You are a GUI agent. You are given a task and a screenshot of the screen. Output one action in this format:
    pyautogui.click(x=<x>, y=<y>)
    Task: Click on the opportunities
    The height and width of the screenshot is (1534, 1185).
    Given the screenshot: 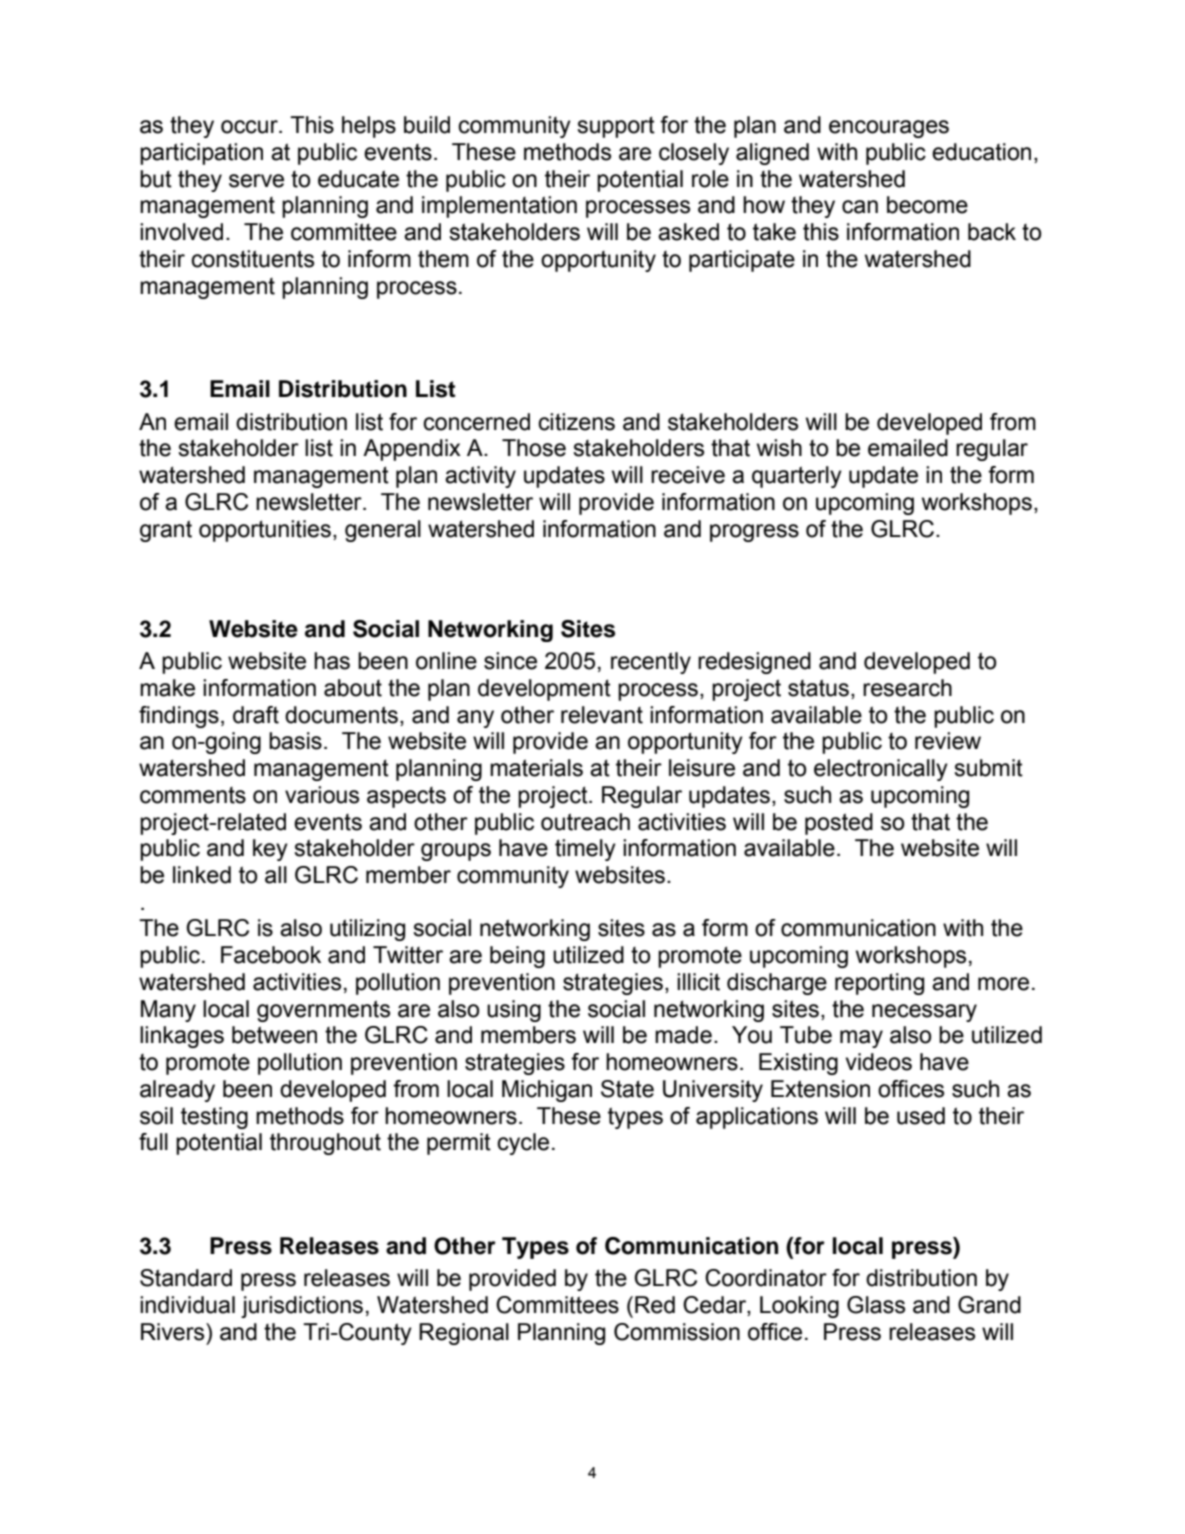 What is the action you would take?
    pyautogui.click(x=265, y=531)
